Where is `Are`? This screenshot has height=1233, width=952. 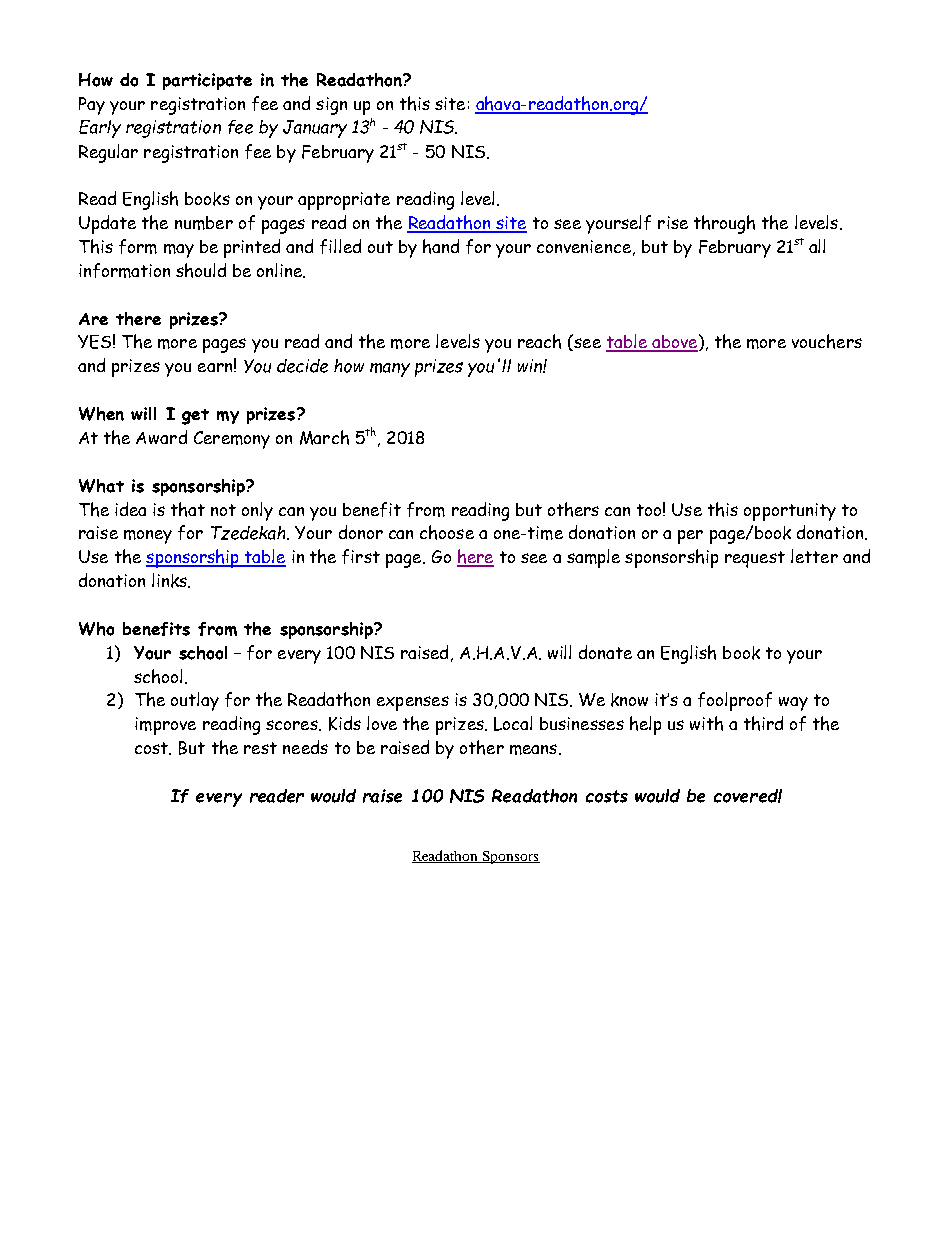
Are is located at coordinates (93, 319).
